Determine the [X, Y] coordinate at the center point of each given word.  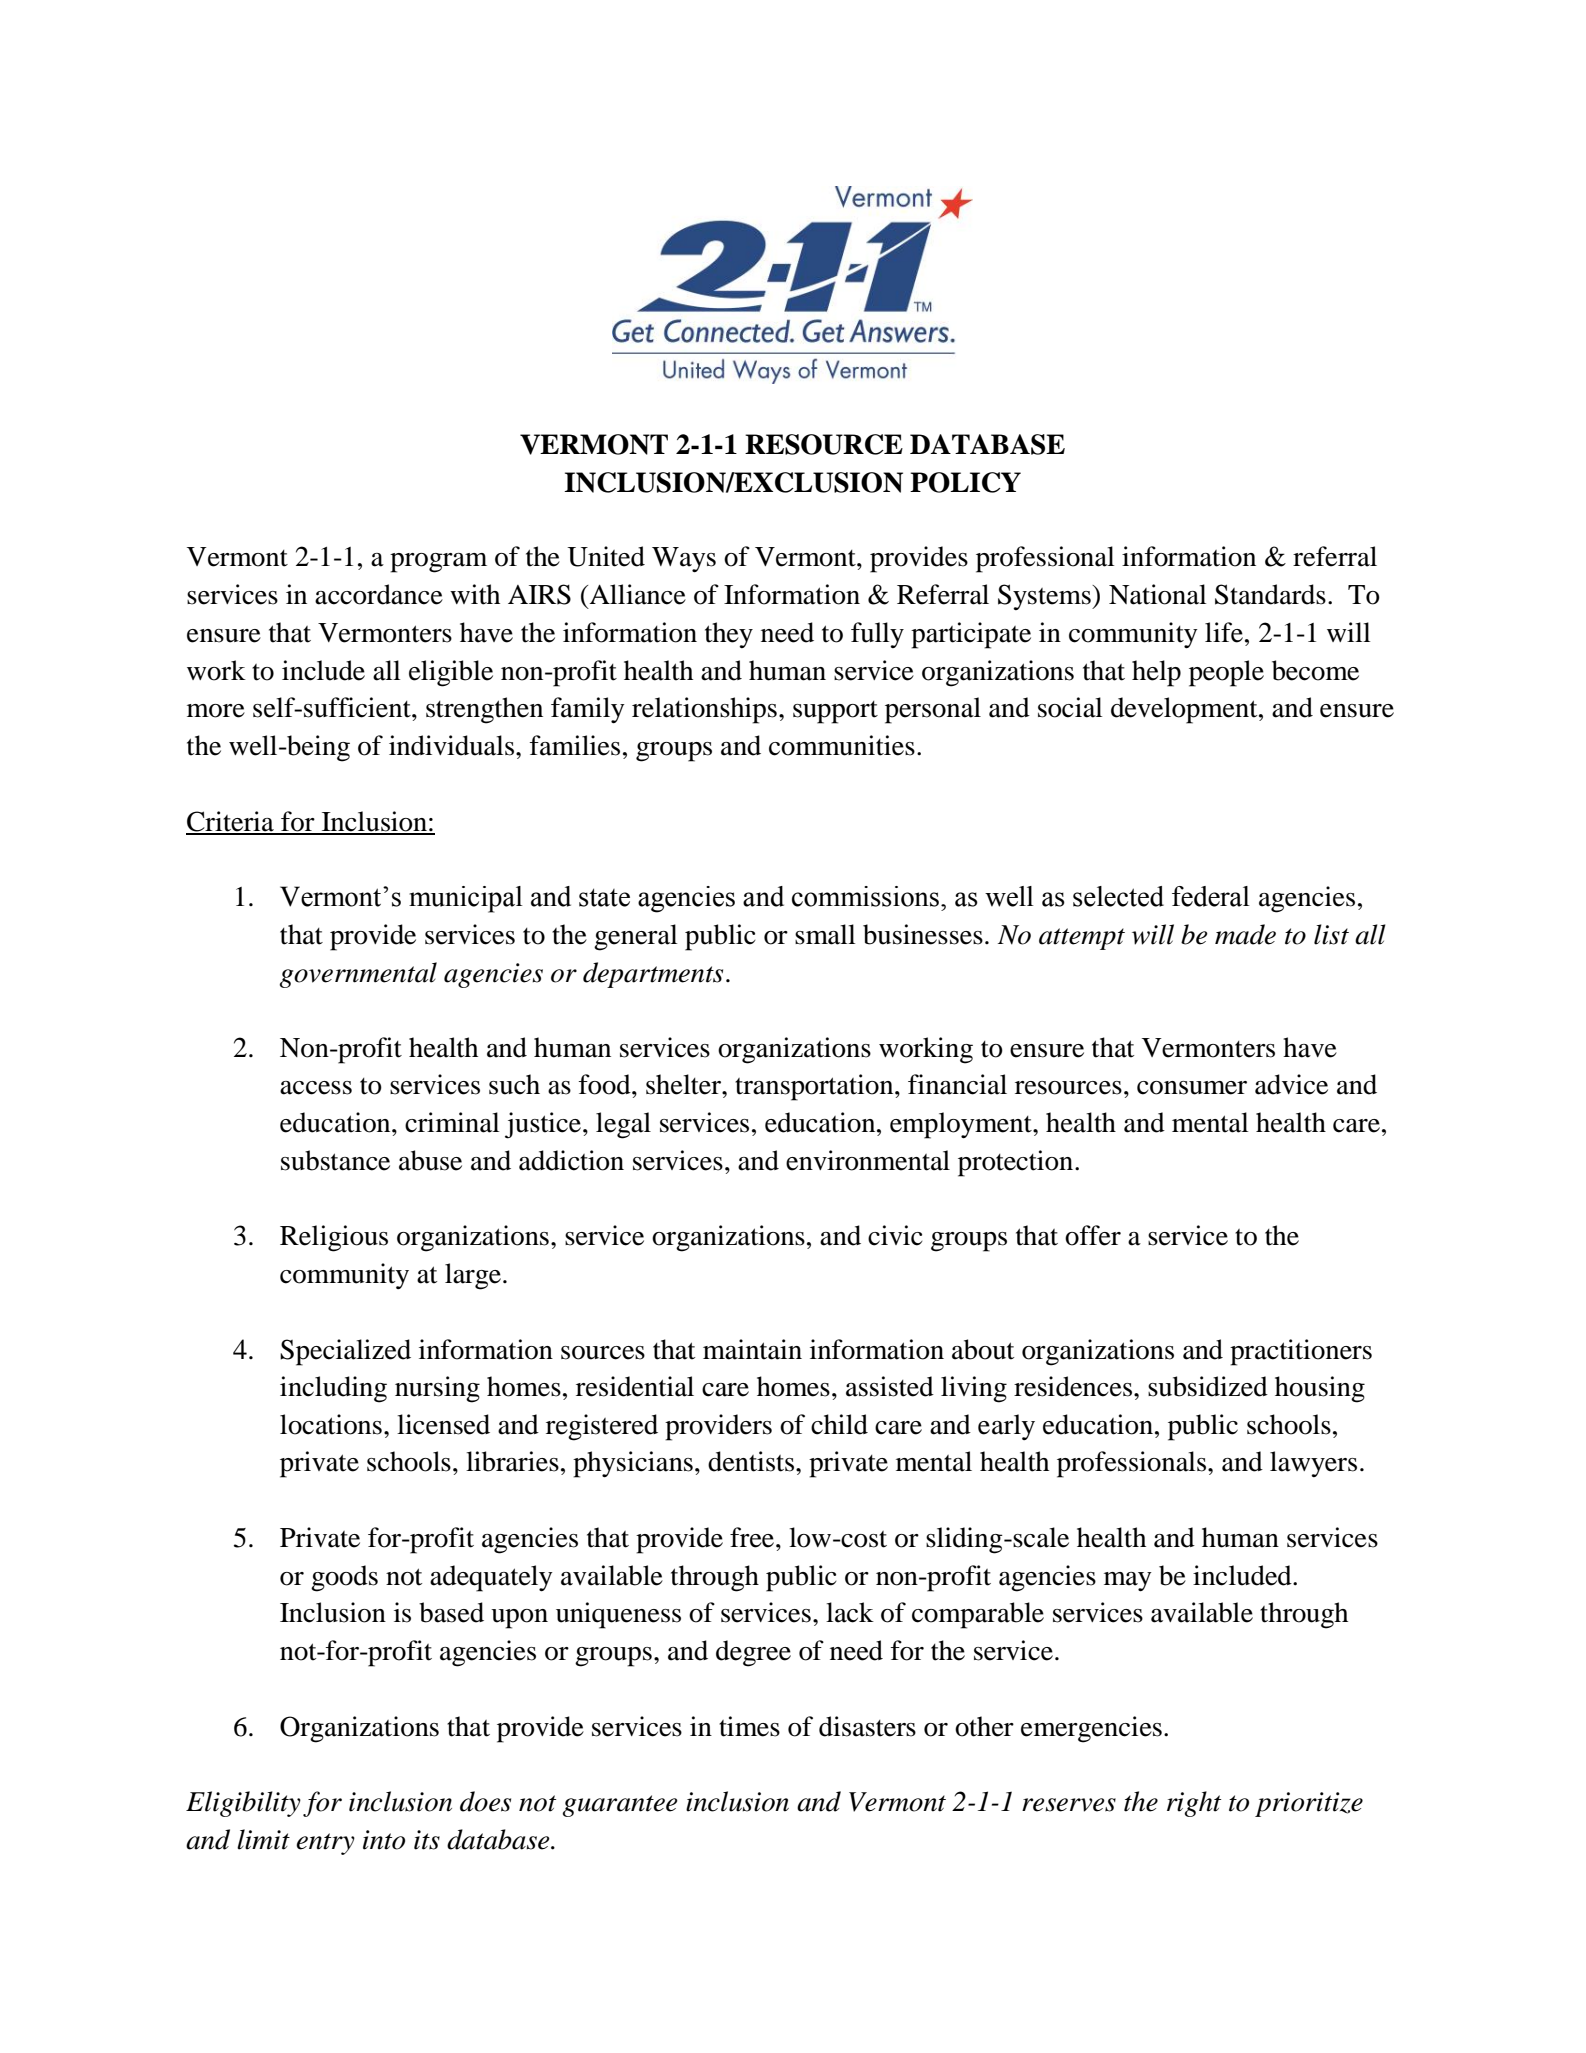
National [1157, 594]
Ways [684, 560]
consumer [1192, 1088]
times [749, 1726]
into [384, 1840]
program [438, 563]
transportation [815, 1087]
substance [335, 1160]
